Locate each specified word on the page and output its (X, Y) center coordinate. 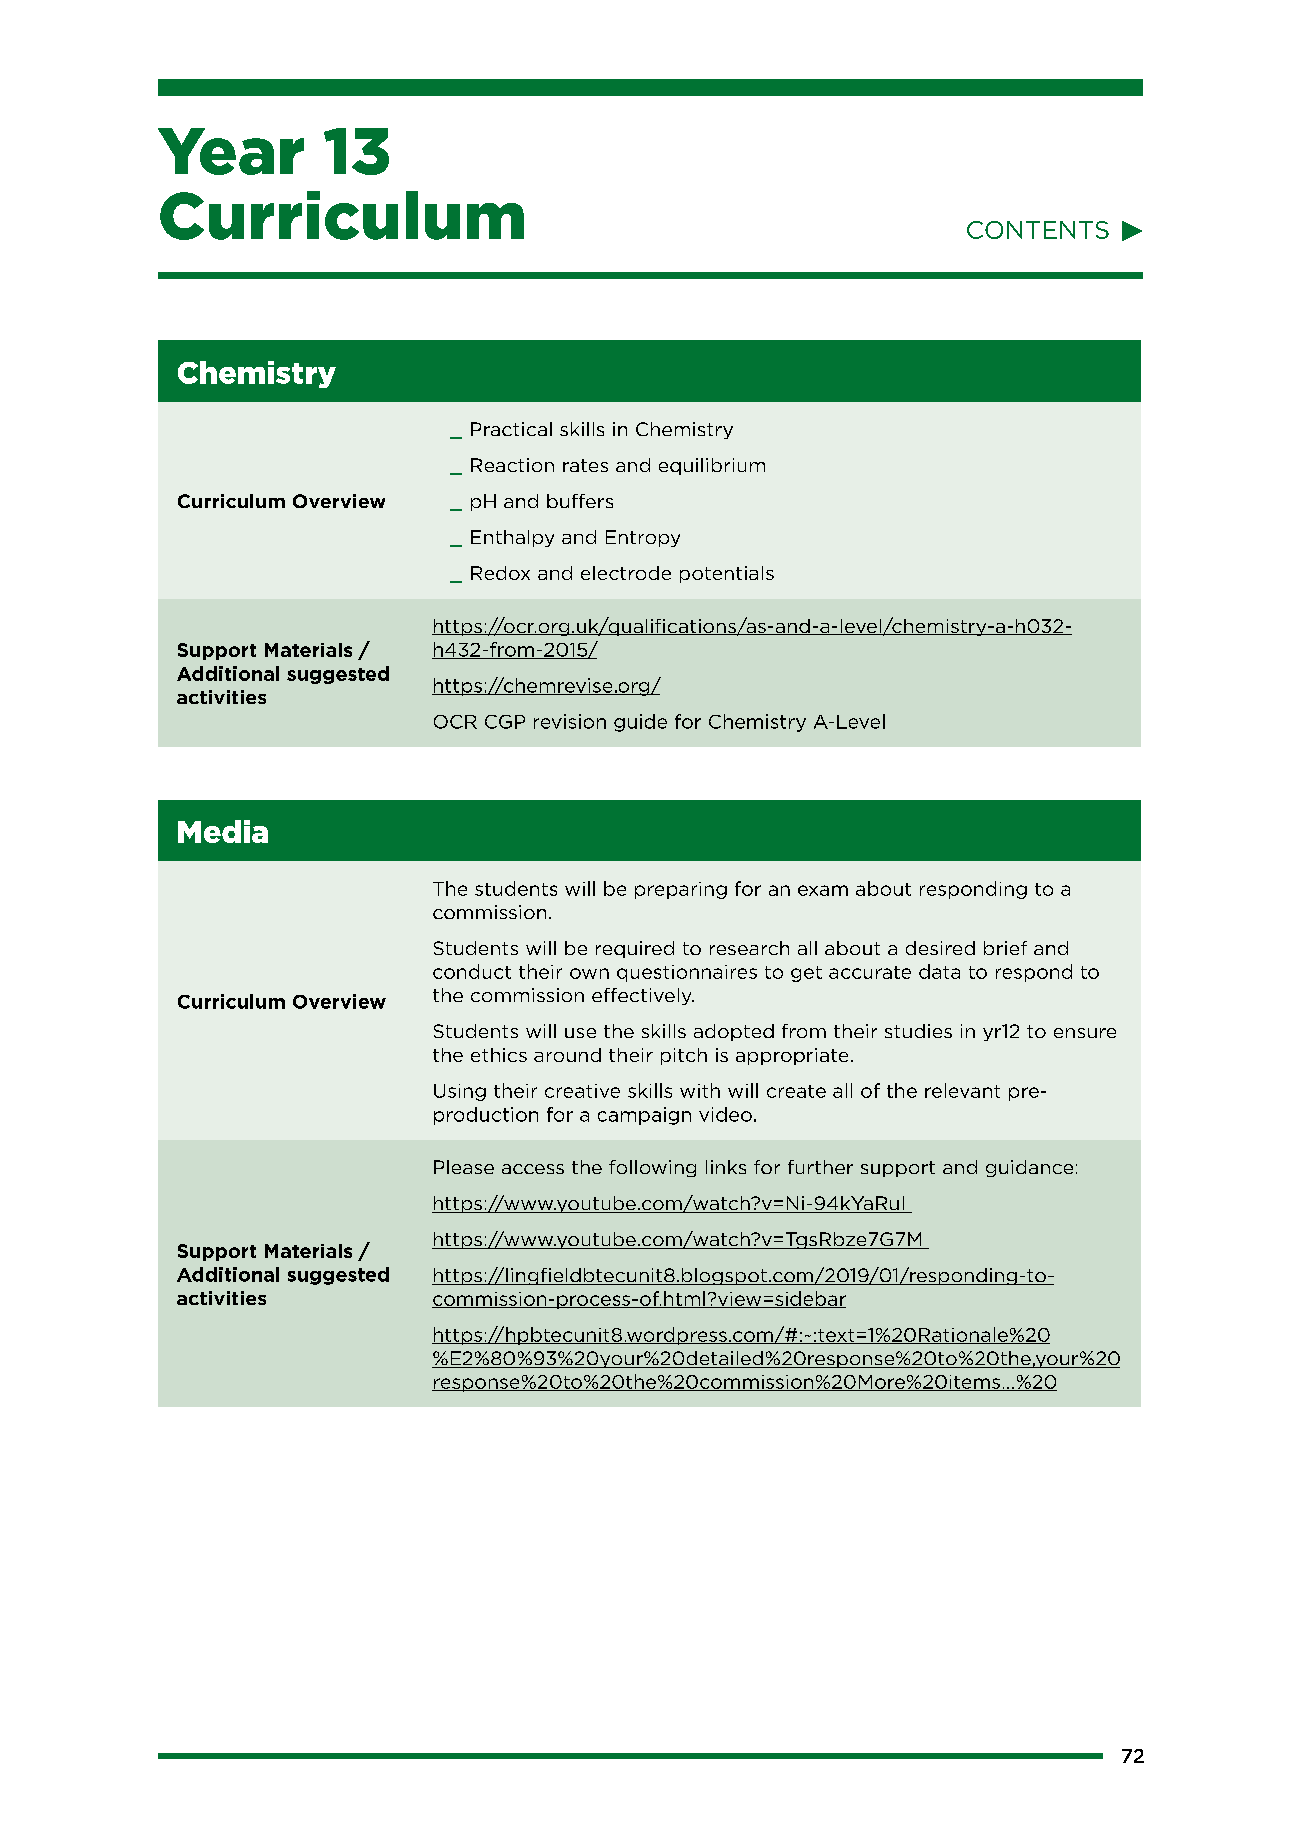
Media (223, 831)
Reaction (512, 465)
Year (231, 151)
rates (585, 465)
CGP (505, 722)
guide (640, 723)
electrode (626, 573)
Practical (511, 429)
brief (1005, 948)
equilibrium (712, 466)
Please (464, 1167)
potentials (727, 574)
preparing (681, 890)
